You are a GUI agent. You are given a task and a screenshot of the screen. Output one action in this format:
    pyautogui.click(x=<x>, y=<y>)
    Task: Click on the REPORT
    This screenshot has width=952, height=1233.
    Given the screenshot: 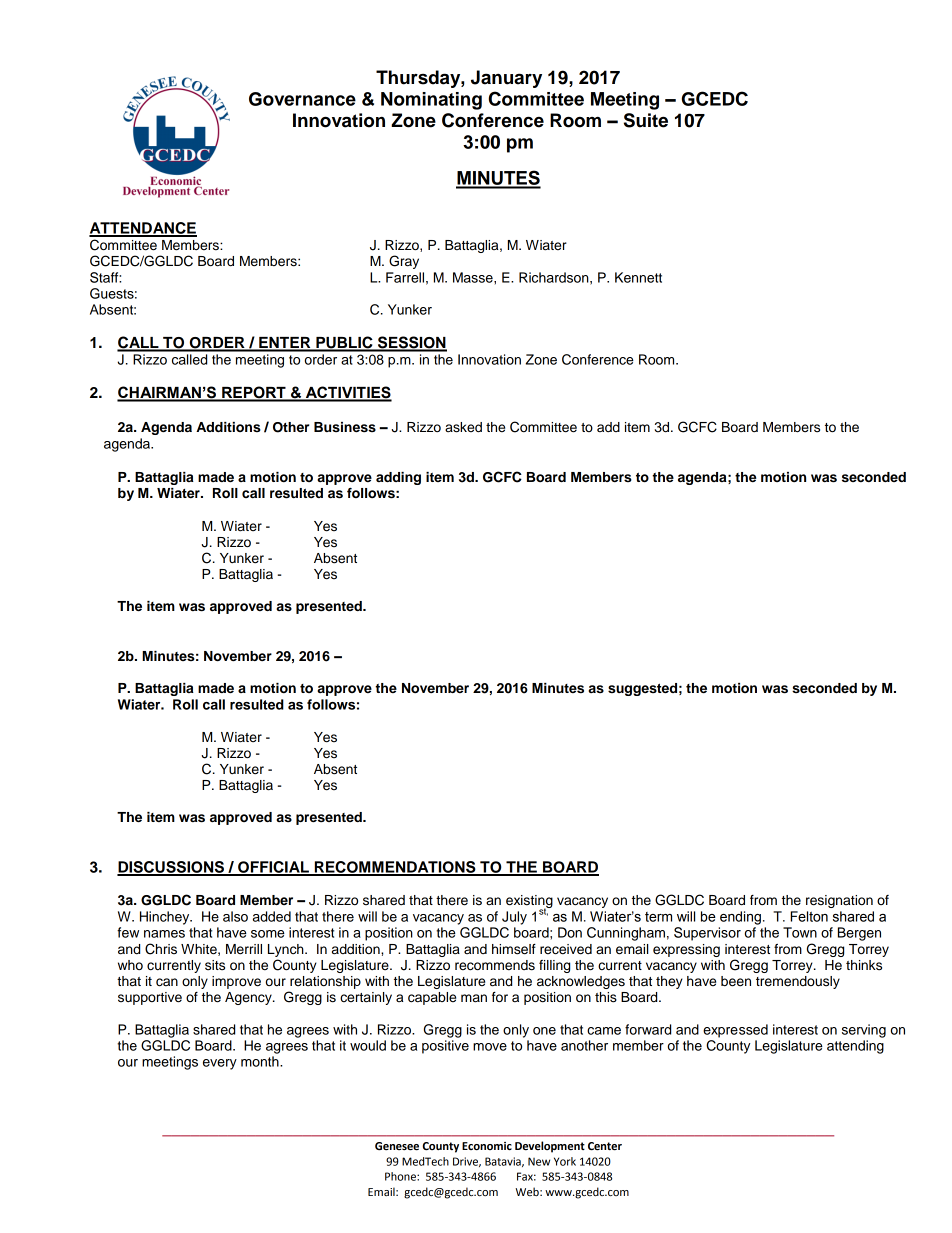 What is the action you would take?
    pyautogui.click(x=254, y=393)
